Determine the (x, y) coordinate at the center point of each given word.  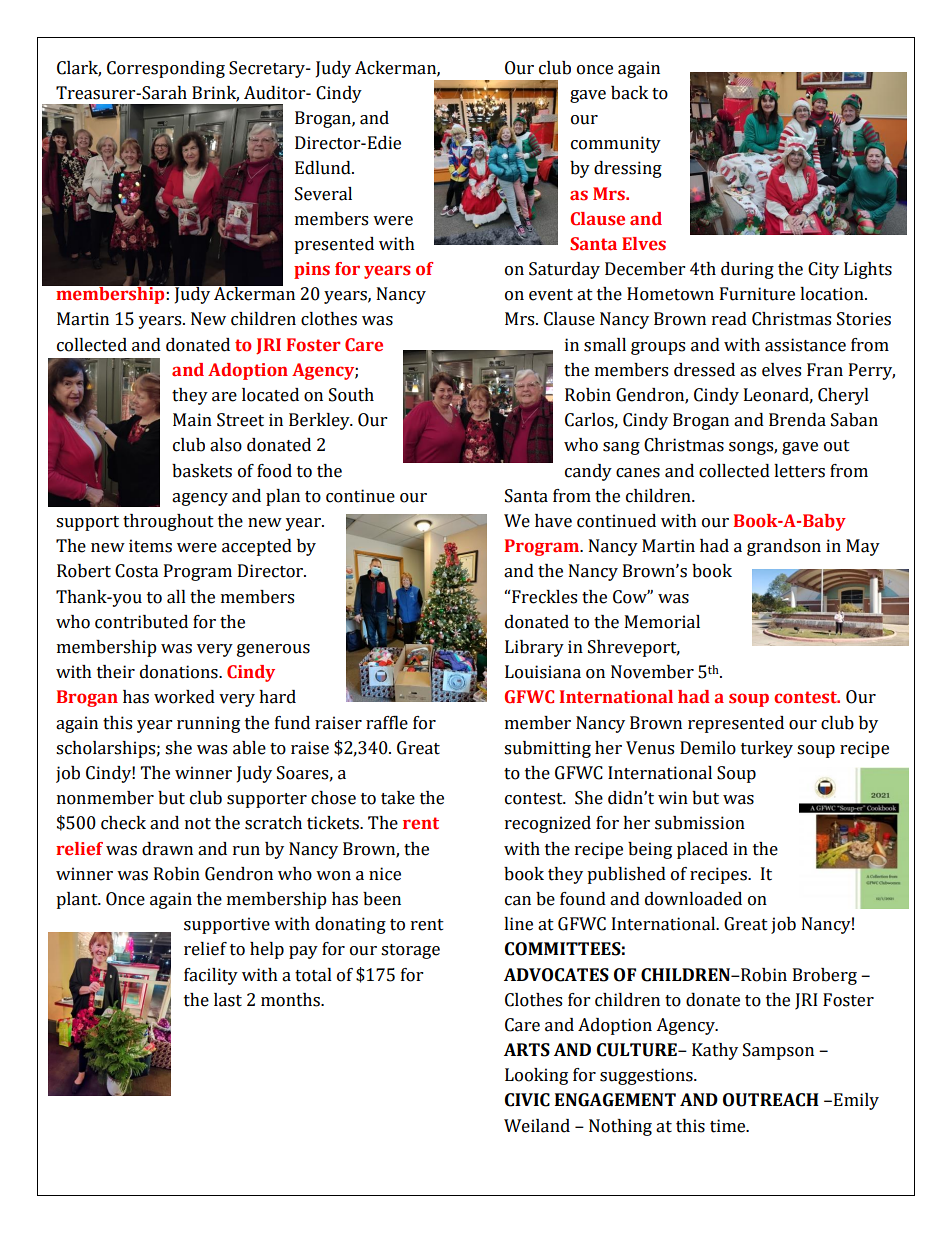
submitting (547, 749)
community (616, 144)
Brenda (797, 420)
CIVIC (527, 1100)
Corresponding (166, 69)
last (228, 1000)
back (629, 93)
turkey (767, 749)
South (351, 395)
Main (192, 420)
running (208, 724)
